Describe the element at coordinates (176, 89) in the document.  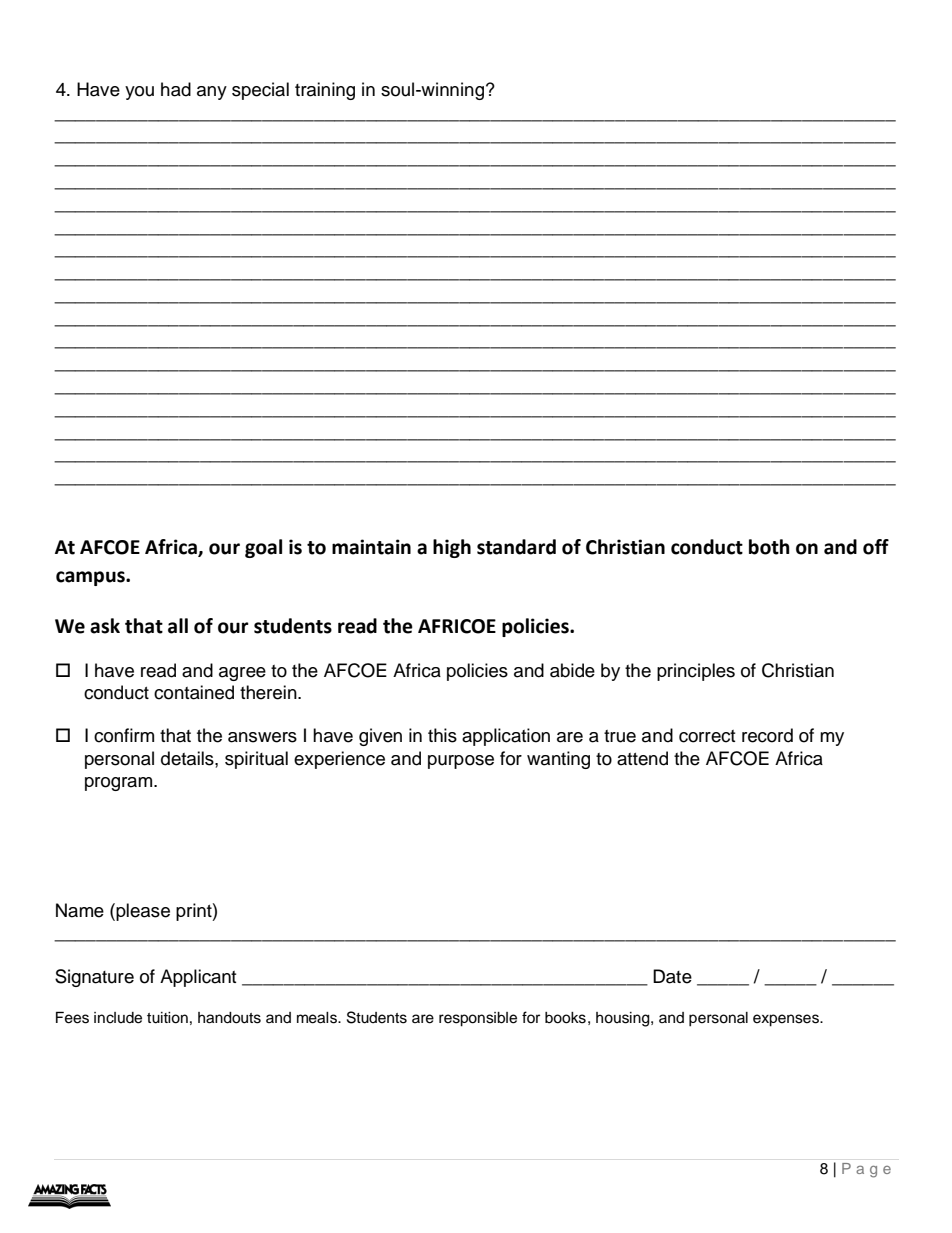
I see `had` at that location.
